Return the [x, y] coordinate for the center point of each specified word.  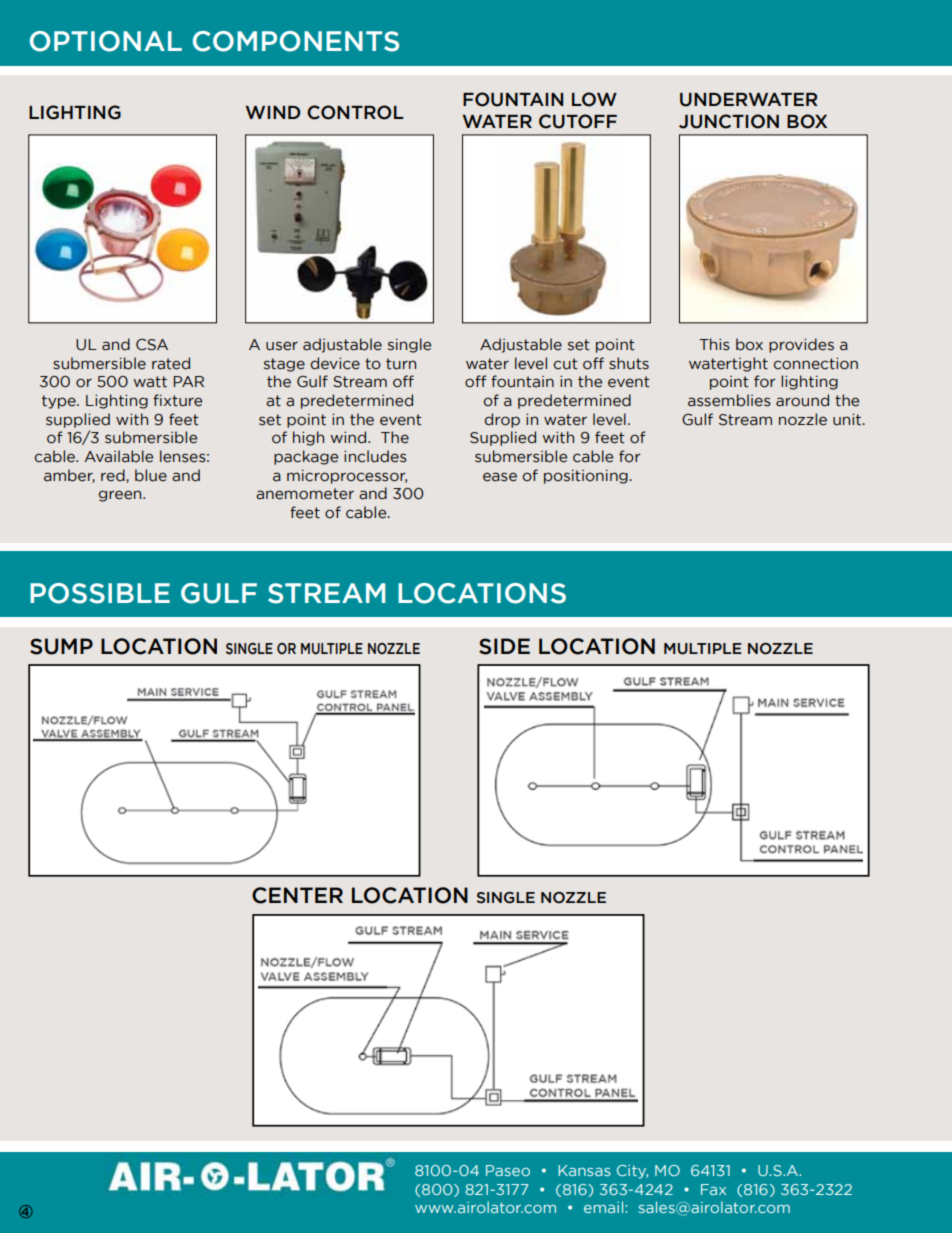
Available [118, 456]
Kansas [584, 1170]
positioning [587, 477]
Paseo [508, 1170]
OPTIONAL [106, 41]
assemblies [729, 400]
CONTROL [355, 112]
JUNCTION [729, 121]
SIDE [504, 646]
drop [502, 420]
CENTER [297, 895]
